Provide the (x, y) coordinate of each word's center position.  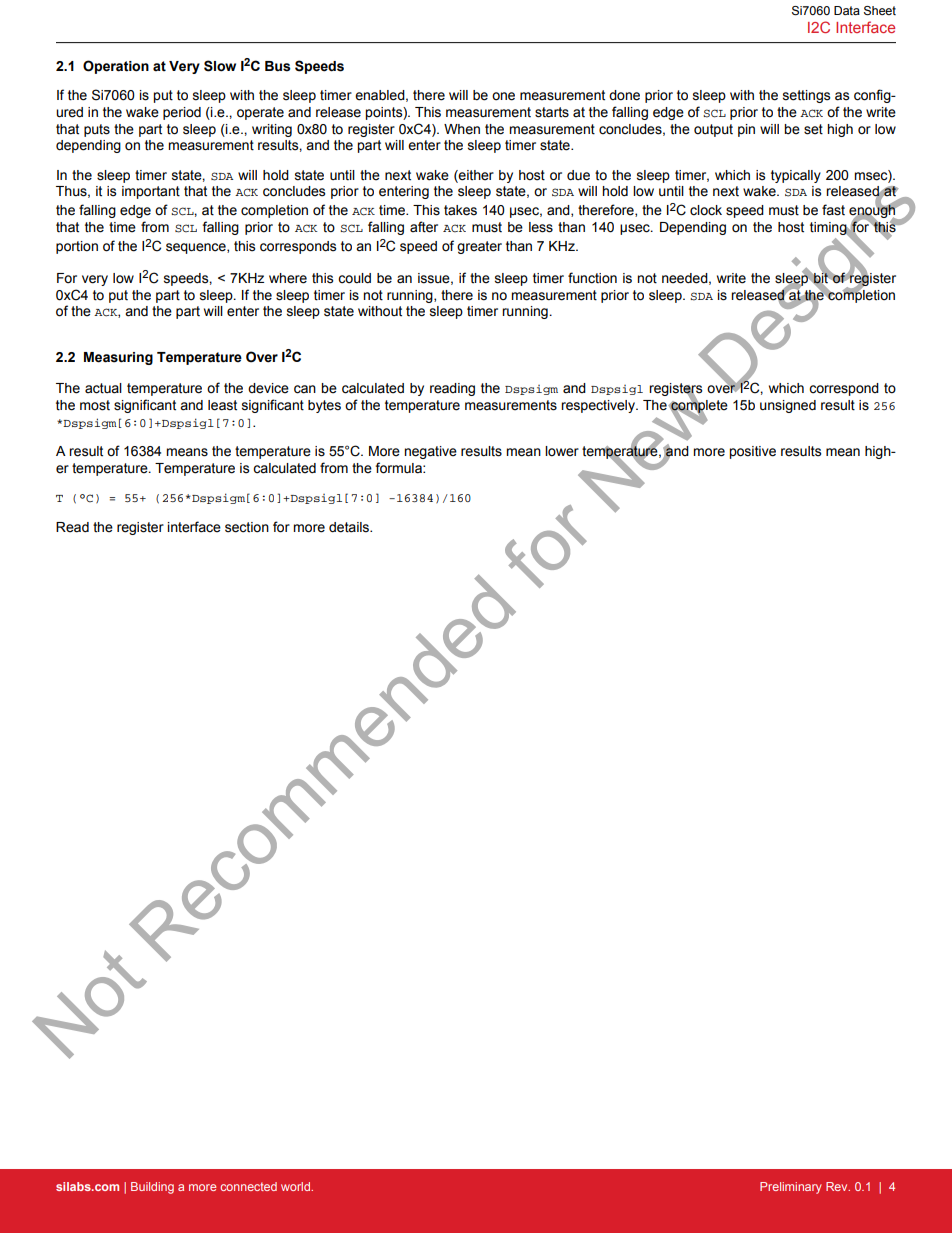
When (462, 129)
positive (752, 452)
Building (152, 1188)
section (247, 527)
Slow (220, 66)
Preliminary (791, 1188)
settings (806, 96)
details (350, 527)
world (297, 1186)
